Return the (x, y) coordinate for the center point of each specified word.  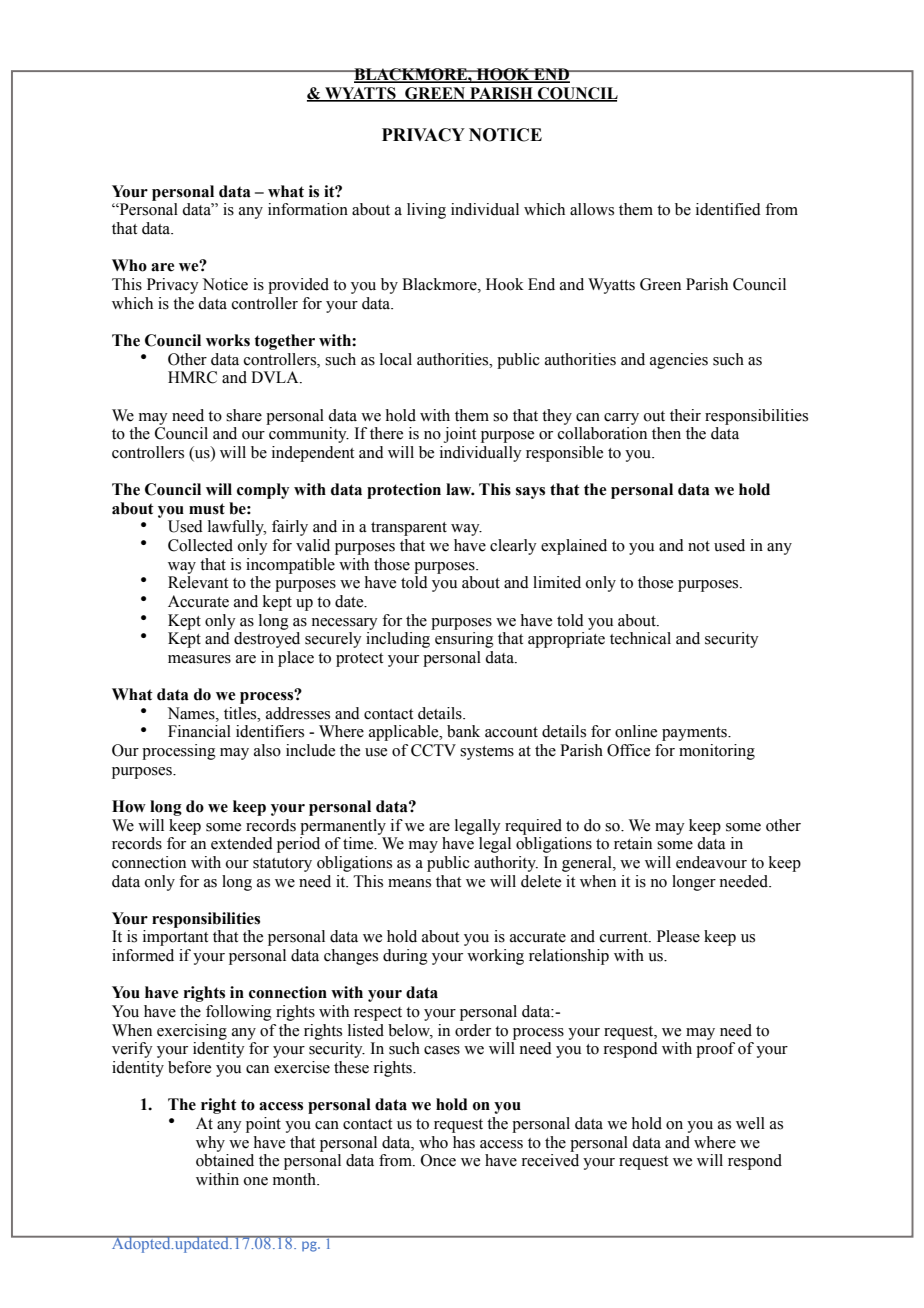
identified (728, 209)
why (210, 1144)
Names (192, 713)
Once (438, 1160)
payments (695, 734)
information (308, 209)
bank (463, 731)
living (426, 211)
